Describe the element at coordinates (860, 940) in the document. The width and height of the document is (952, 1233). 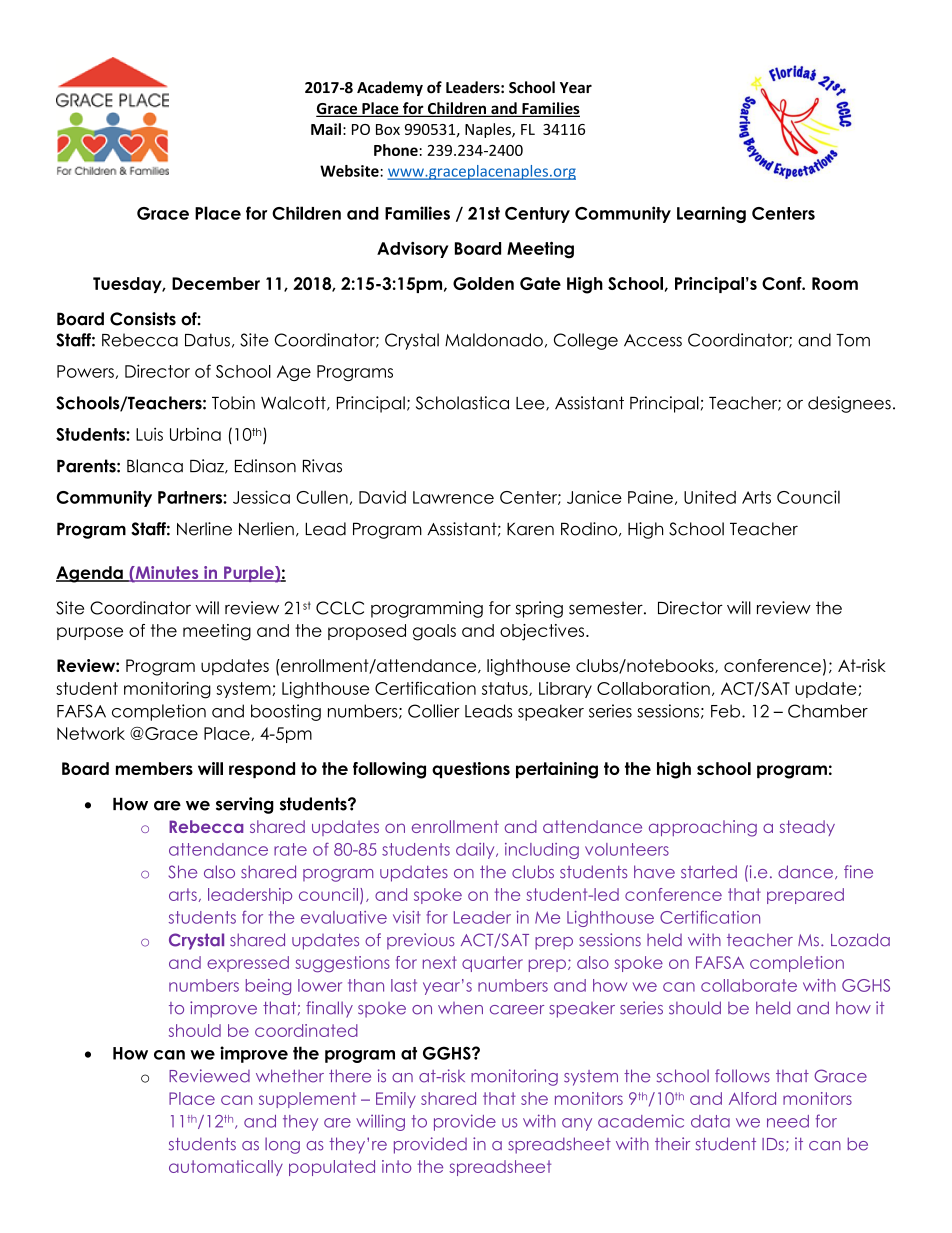
I see `Lozada` at that location.
